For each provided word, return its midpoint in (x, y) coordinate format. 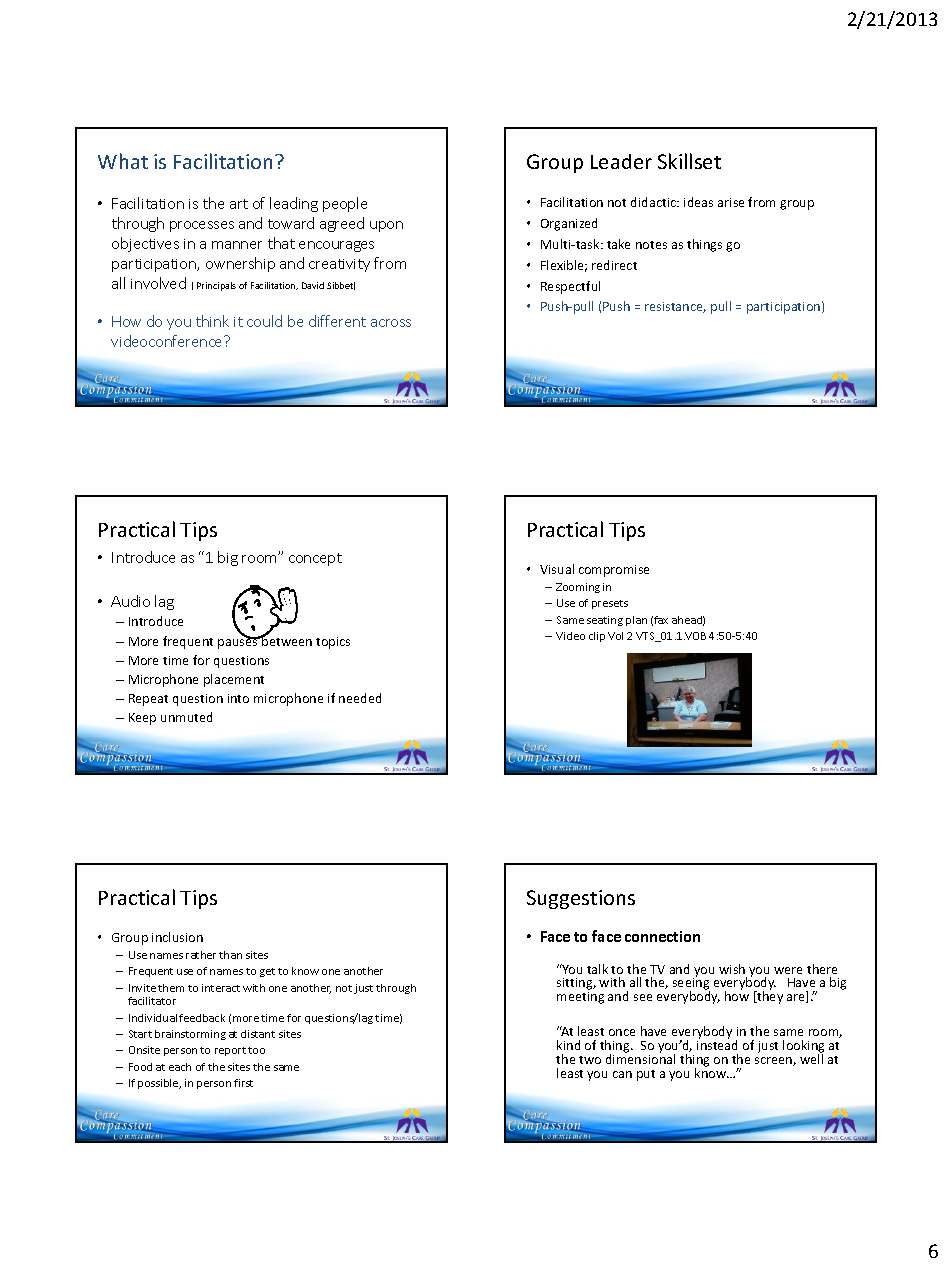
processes (202, 226)
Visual (557, 569)
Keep (142, 719)
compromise (614, 571)
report (230, 1051)
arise (731, 202)
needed (360, 698)
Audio (130, 601)
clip (597, 637)
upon (386, 226)
